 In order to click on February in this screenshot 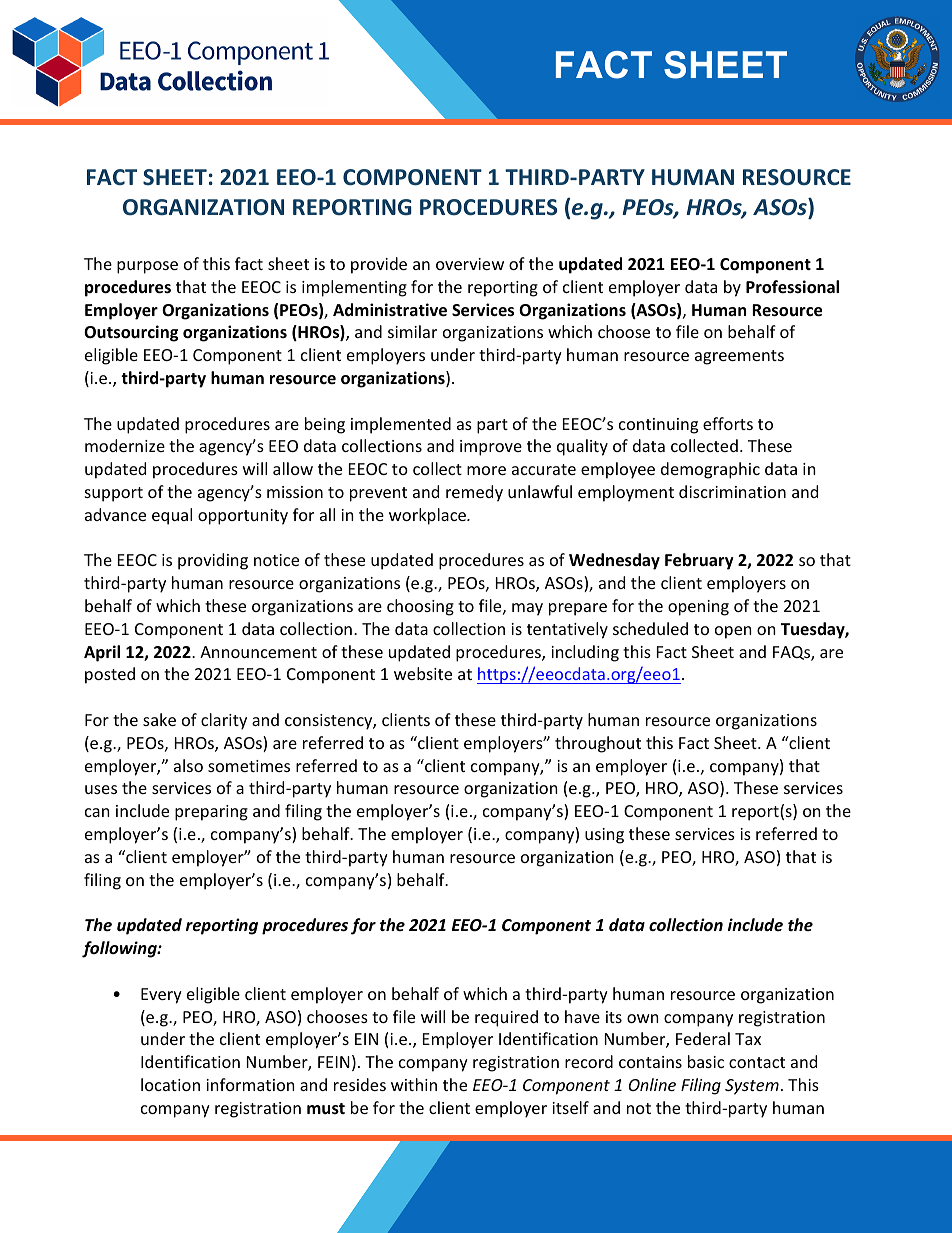, I will do `click(699, 561)`.
